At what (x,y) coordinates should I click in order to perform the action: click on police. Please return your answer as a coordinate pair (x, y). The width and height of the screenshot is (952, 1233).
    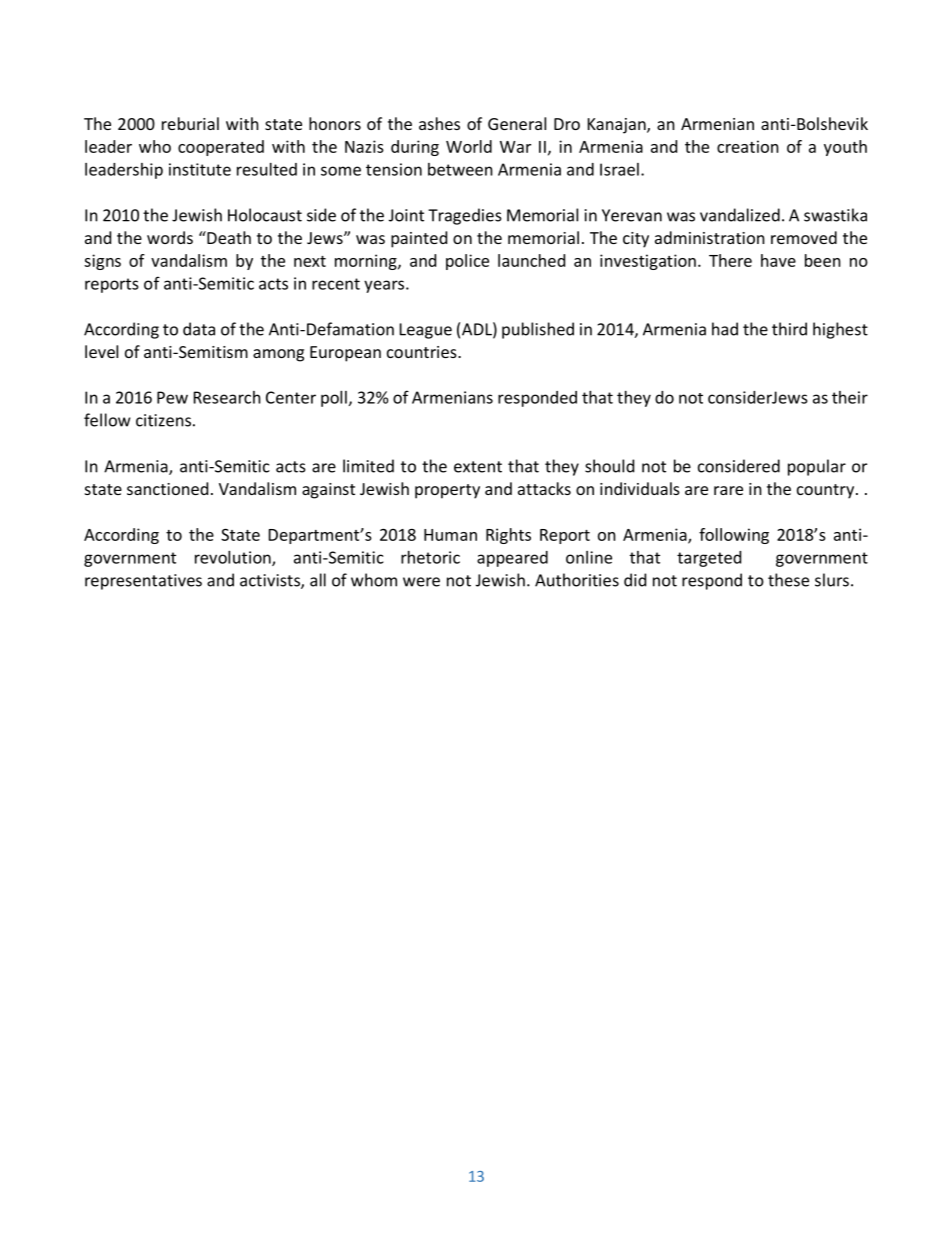
    Looking at the image, I should click on (467, 262).
